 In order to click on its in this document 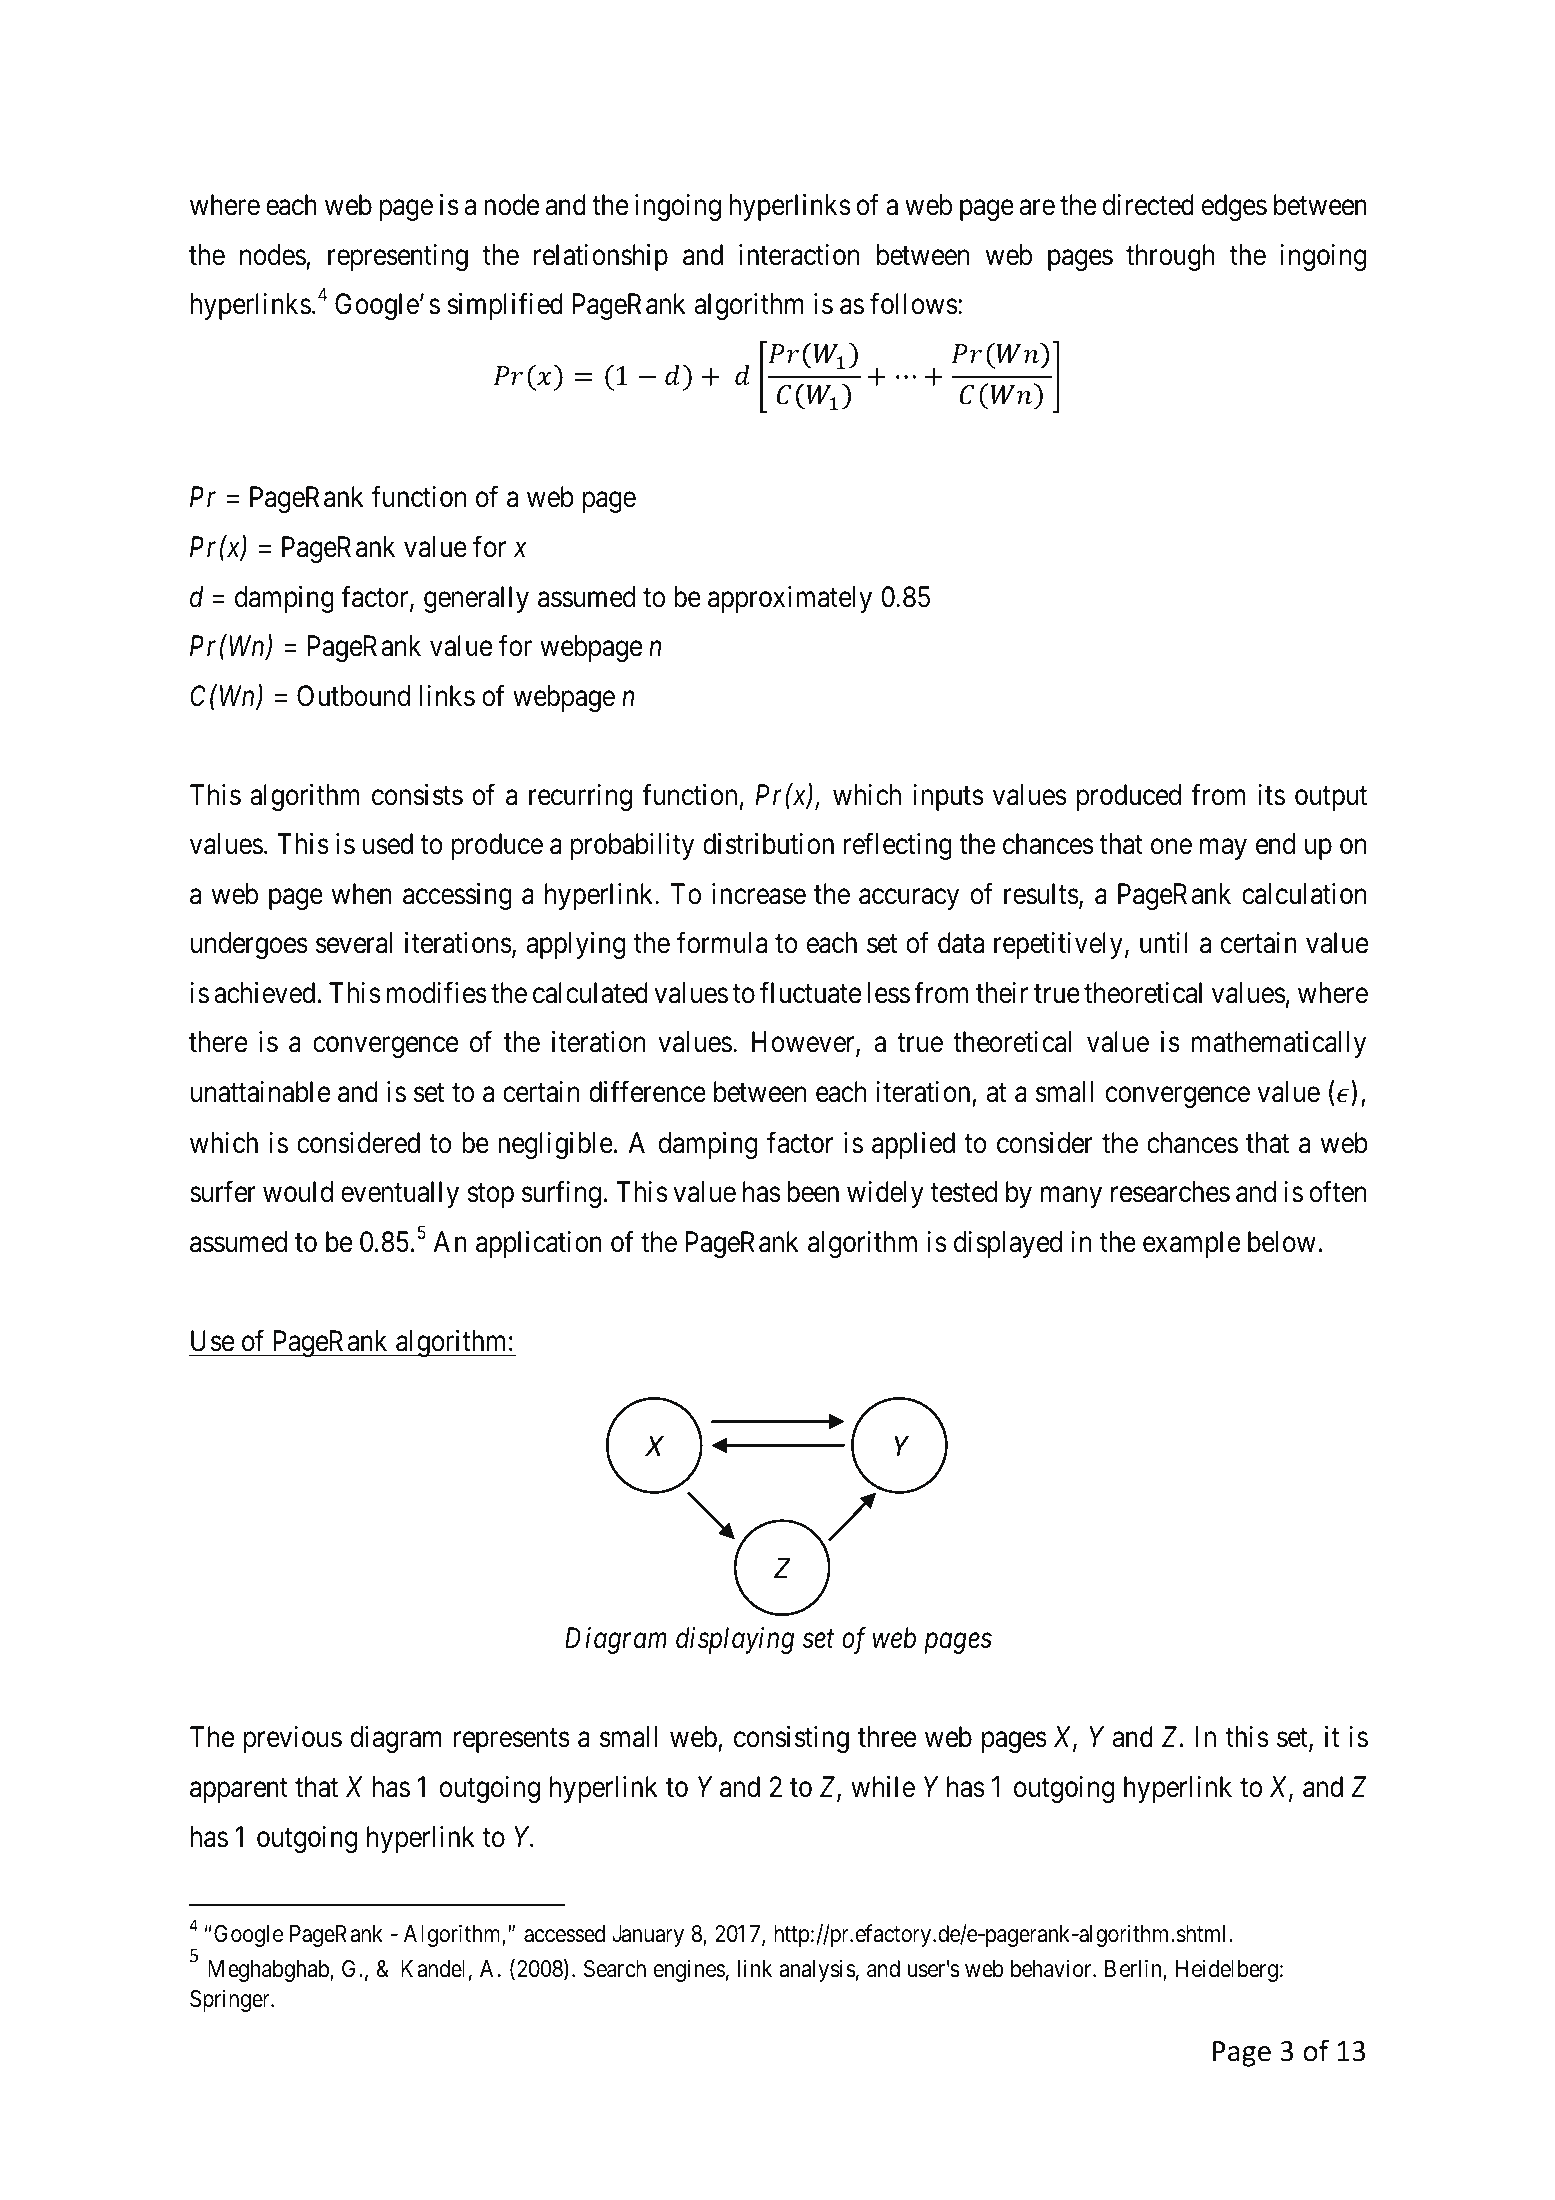, I will do `click(1271, 795)`.
